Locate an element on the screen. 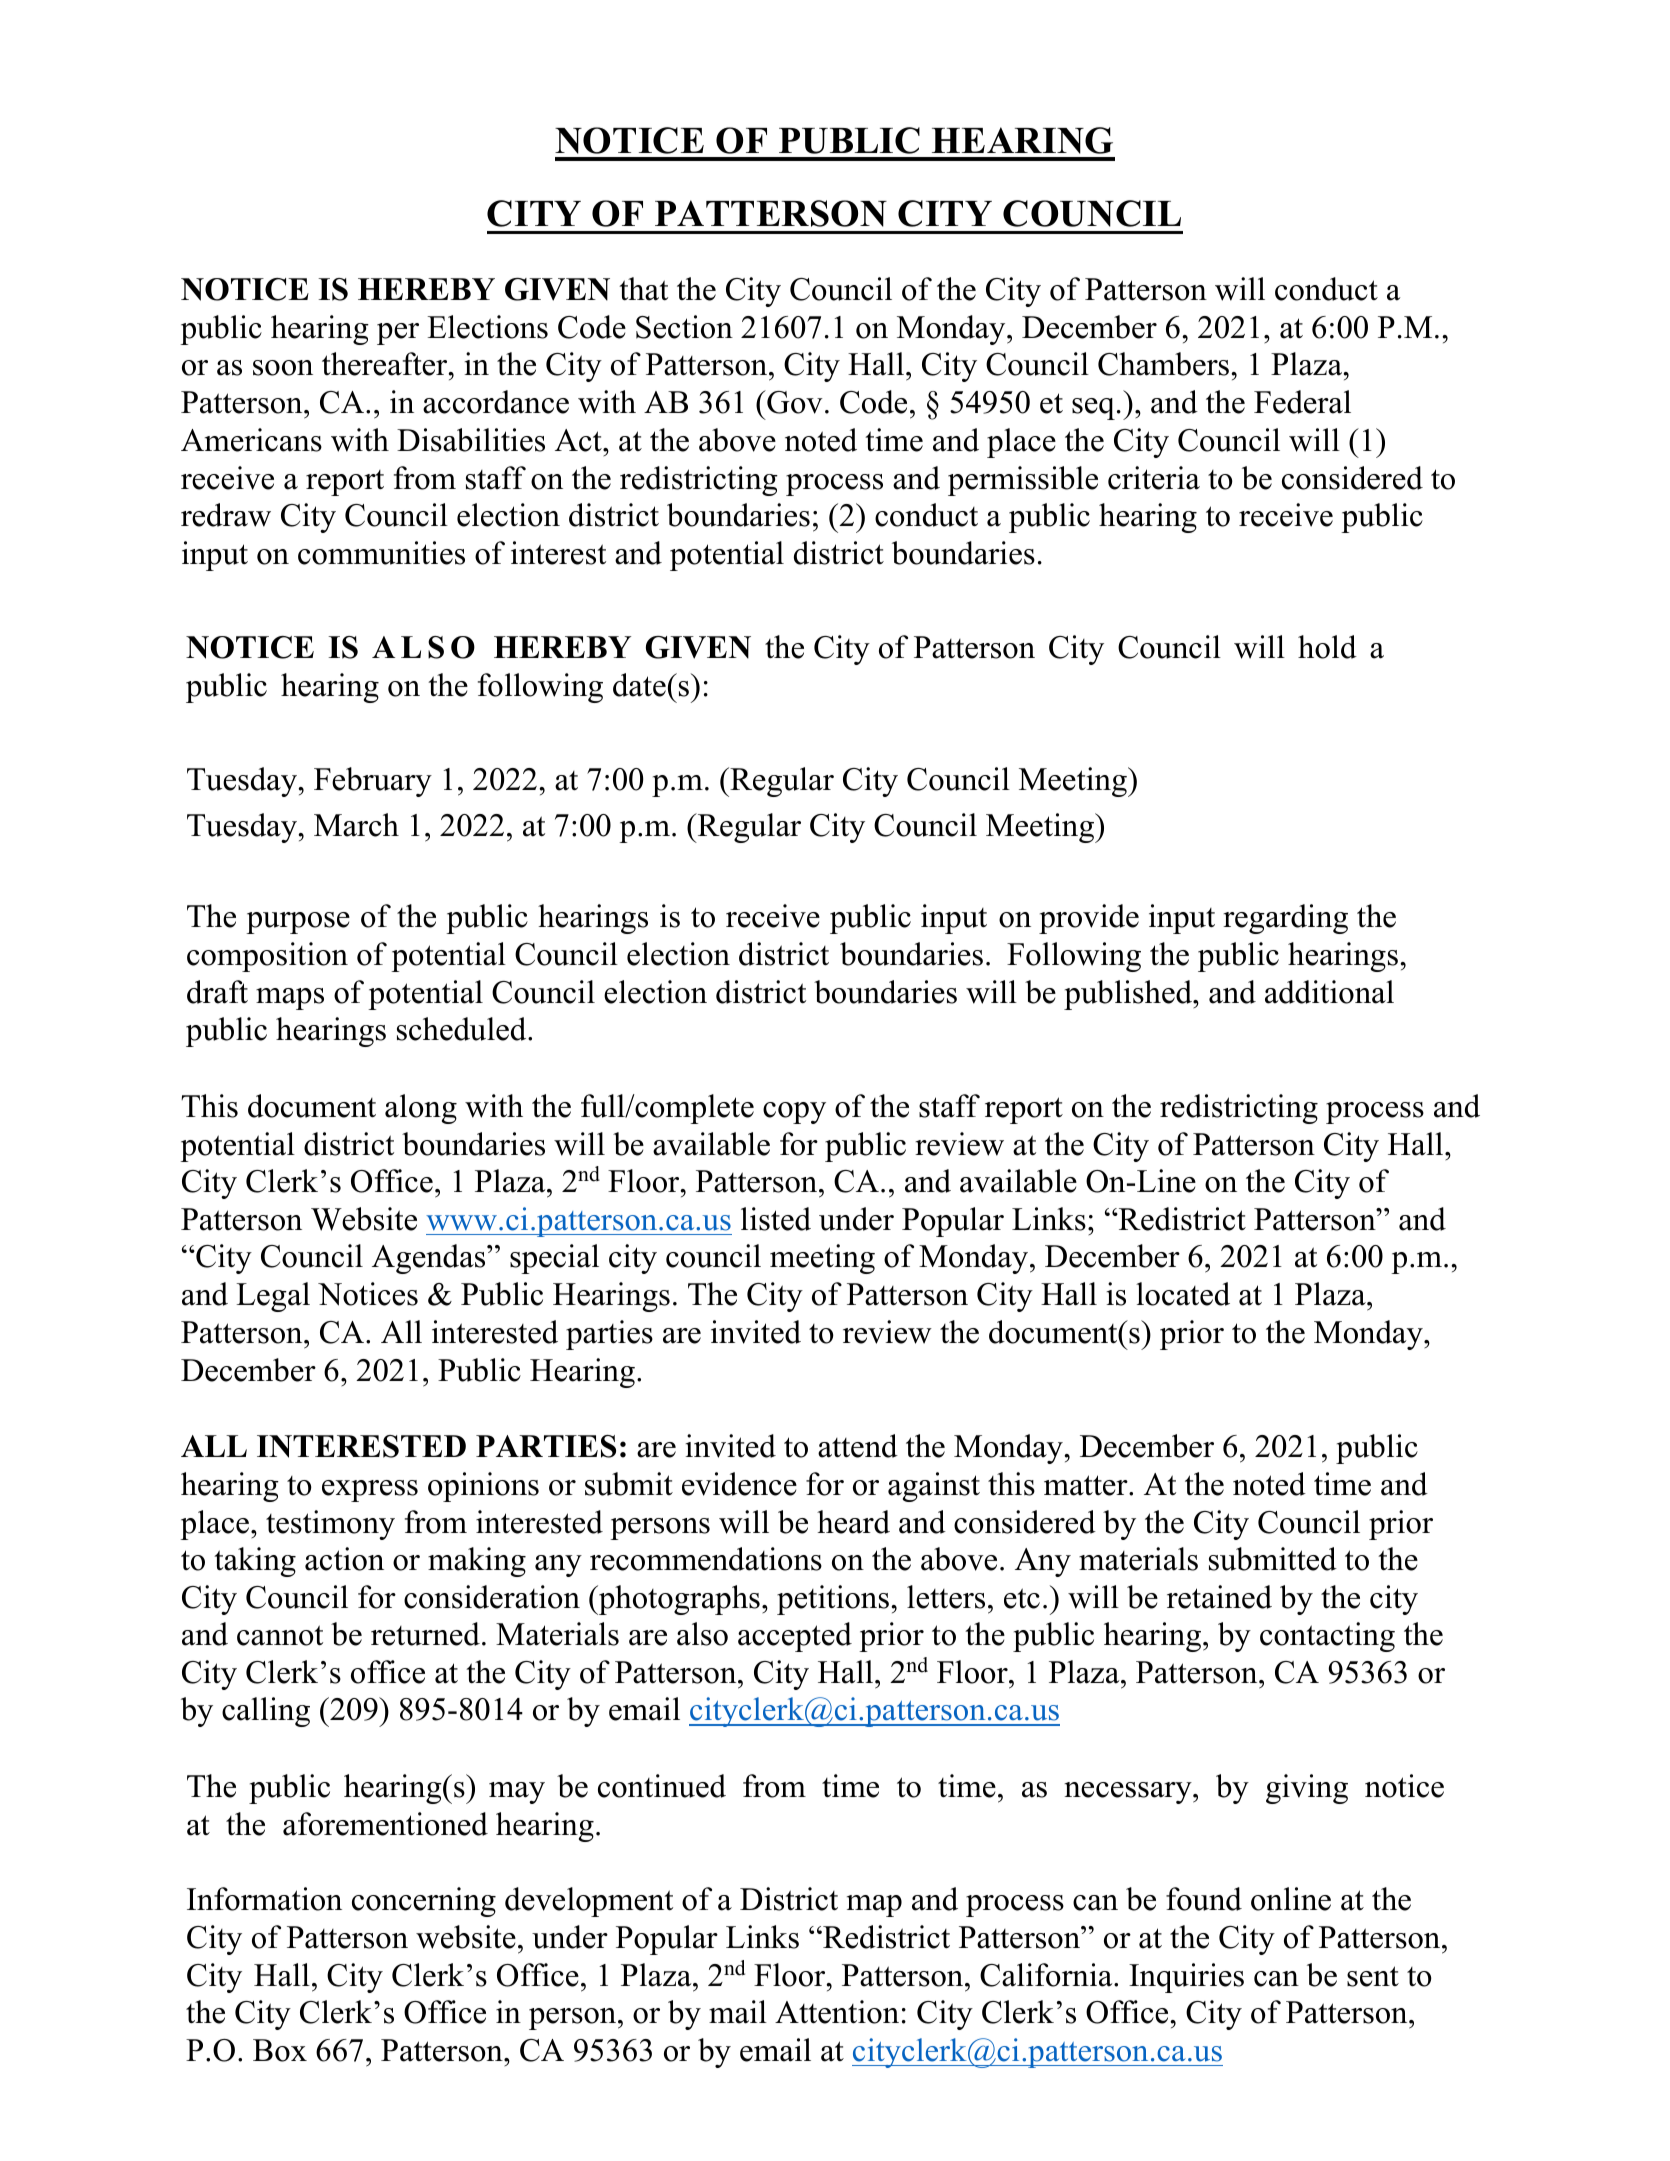 This screenshot has width=1670, height=2161. located is located at coordinates (1183, 1294).
